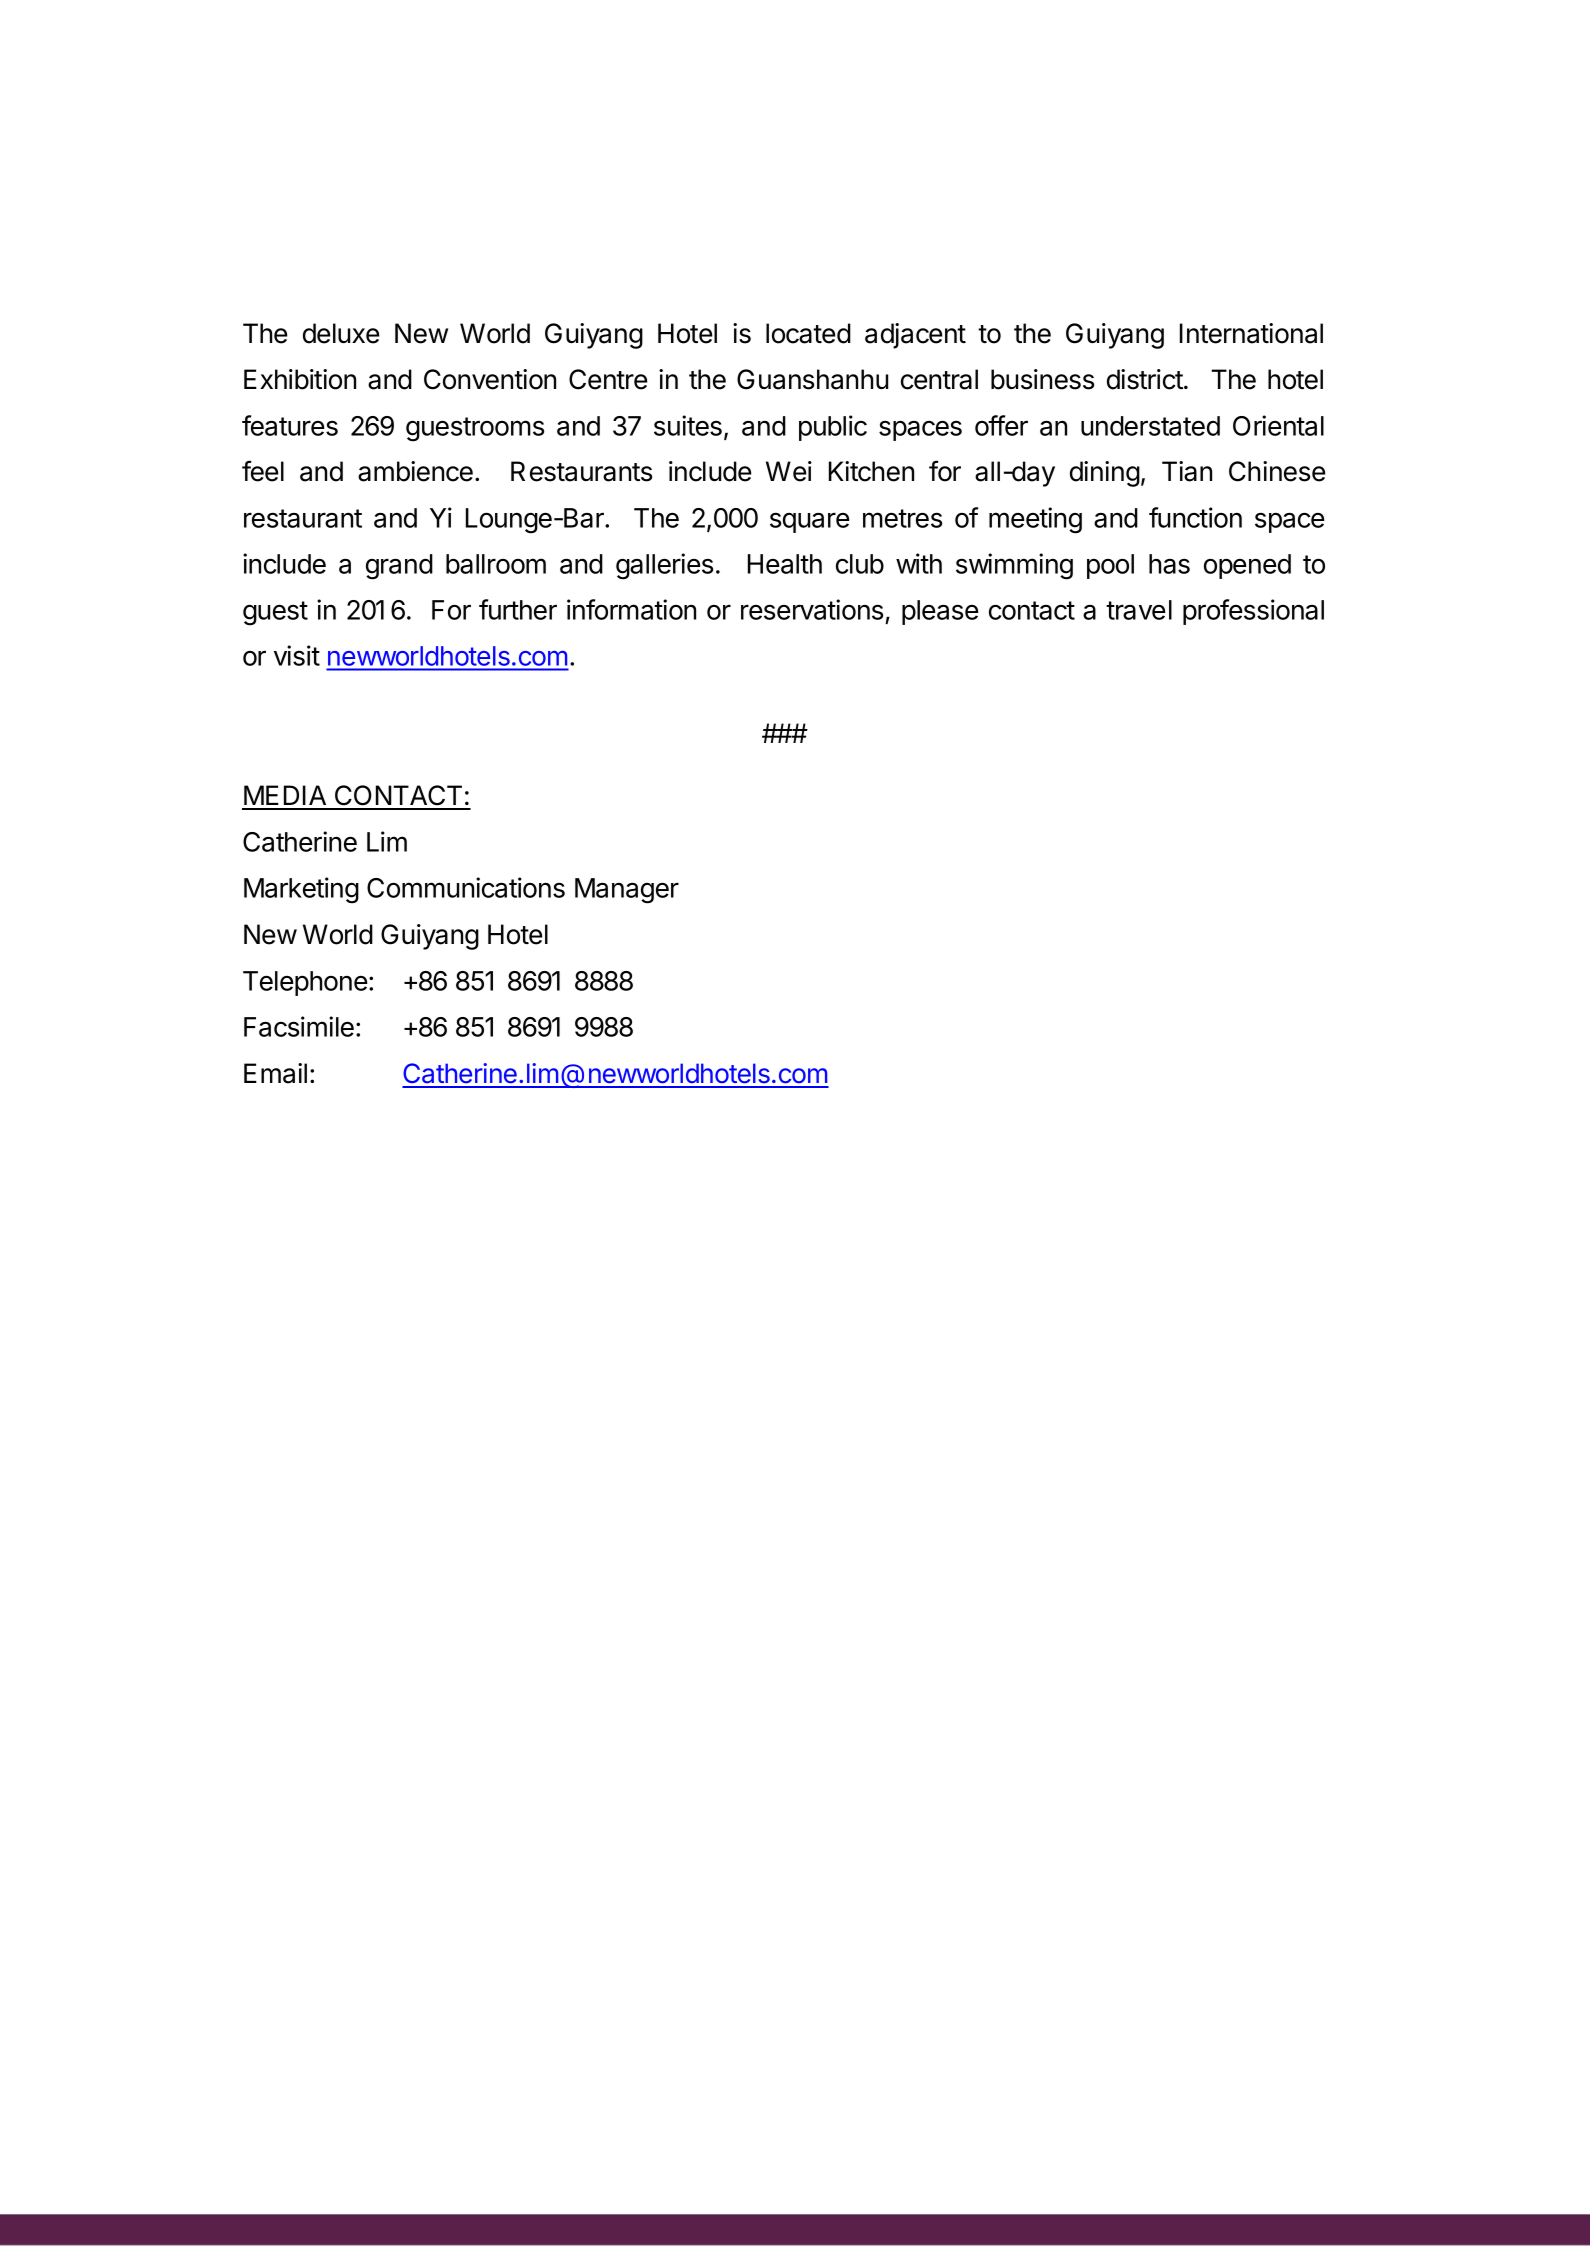 The height and width of the page is (2249, 1590). What do you see at coordinates (785, 564) in the page?
I see `Health` at bounding box center [785, 564].
